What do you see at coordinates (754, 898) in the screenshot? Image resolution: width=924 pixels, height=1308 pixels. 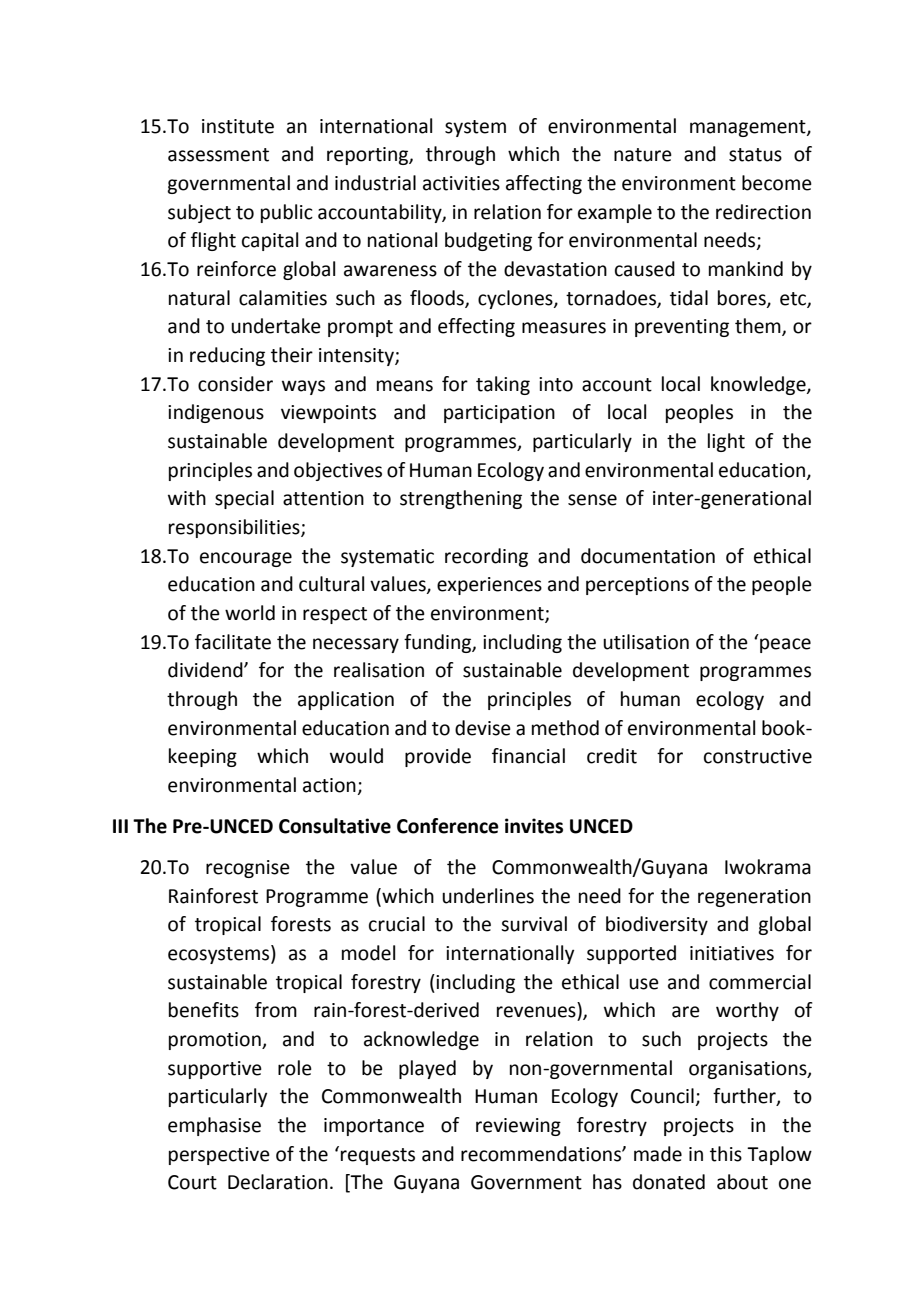 I see `regeneration` at bounding box center [754, 898].
